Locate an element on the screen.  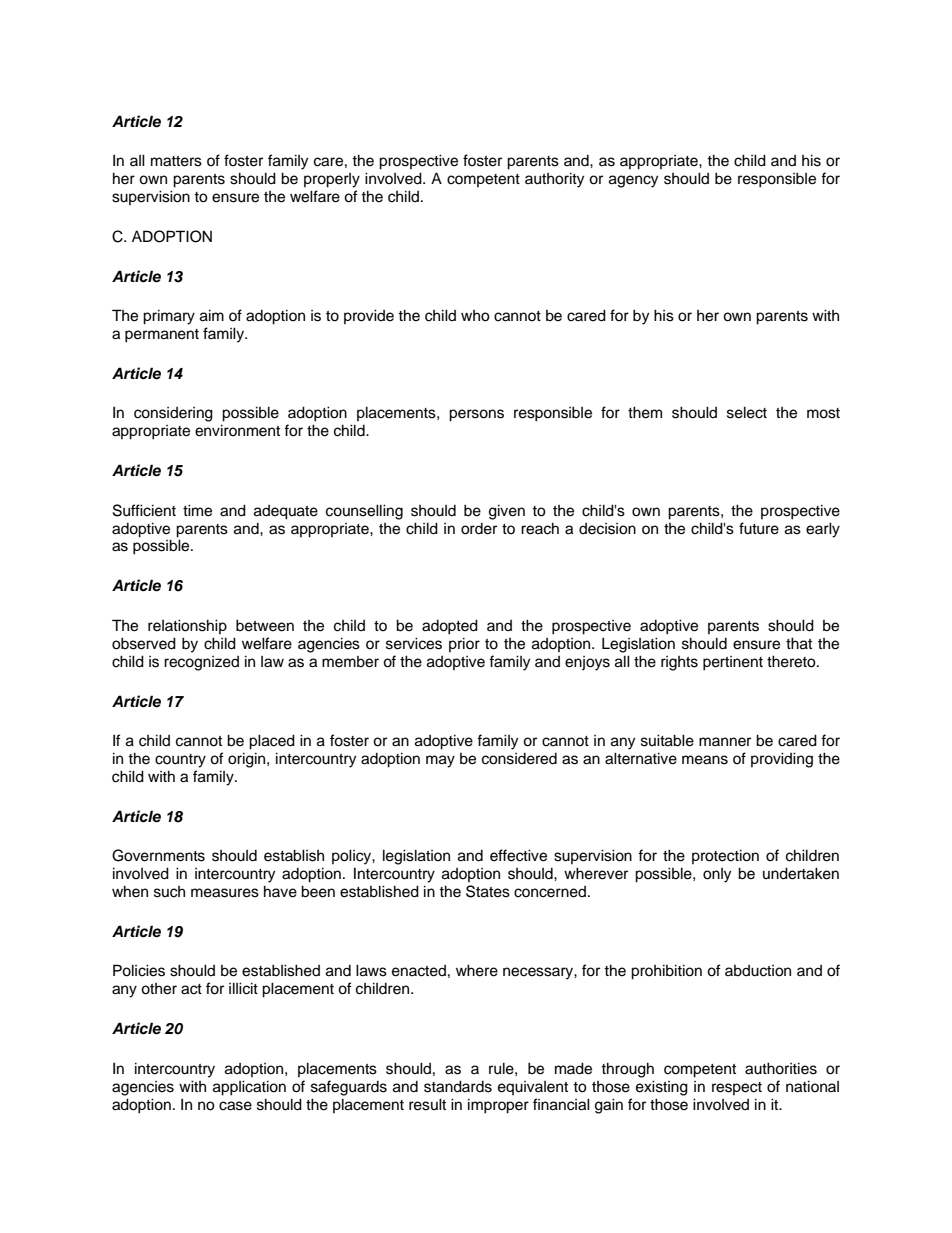
application is located at coordinates (249, 1088).
